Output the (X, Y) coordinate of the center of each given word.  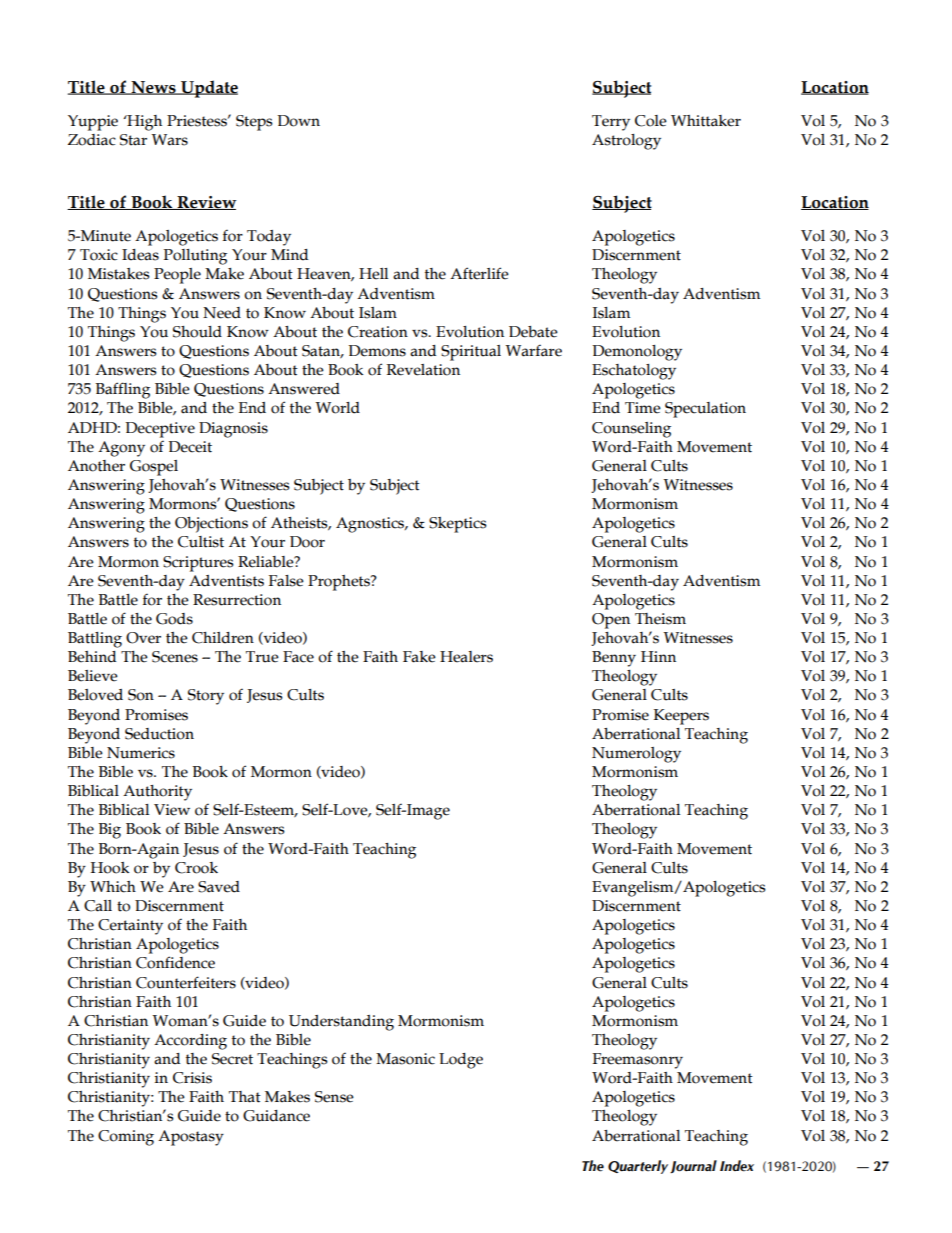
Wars (170, 140)
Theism (660, 619)
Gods (174, 619)
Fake (419, 657)
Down (299, 121)
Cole (651, 121)
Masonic (405, 1059)
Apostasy (191, 1138)
